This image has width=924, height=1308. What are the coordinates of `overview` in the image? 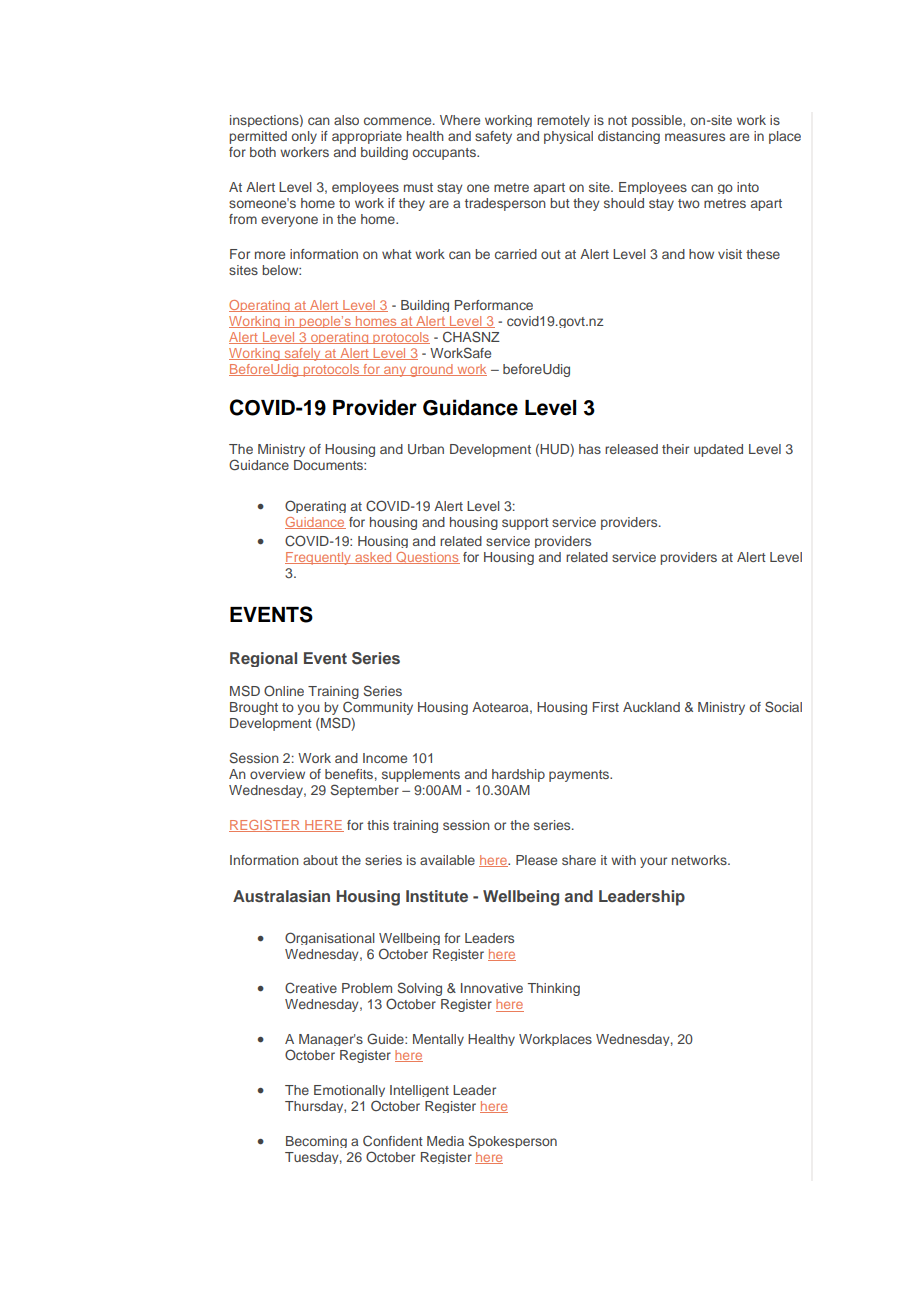 It's located at (277, 774).
